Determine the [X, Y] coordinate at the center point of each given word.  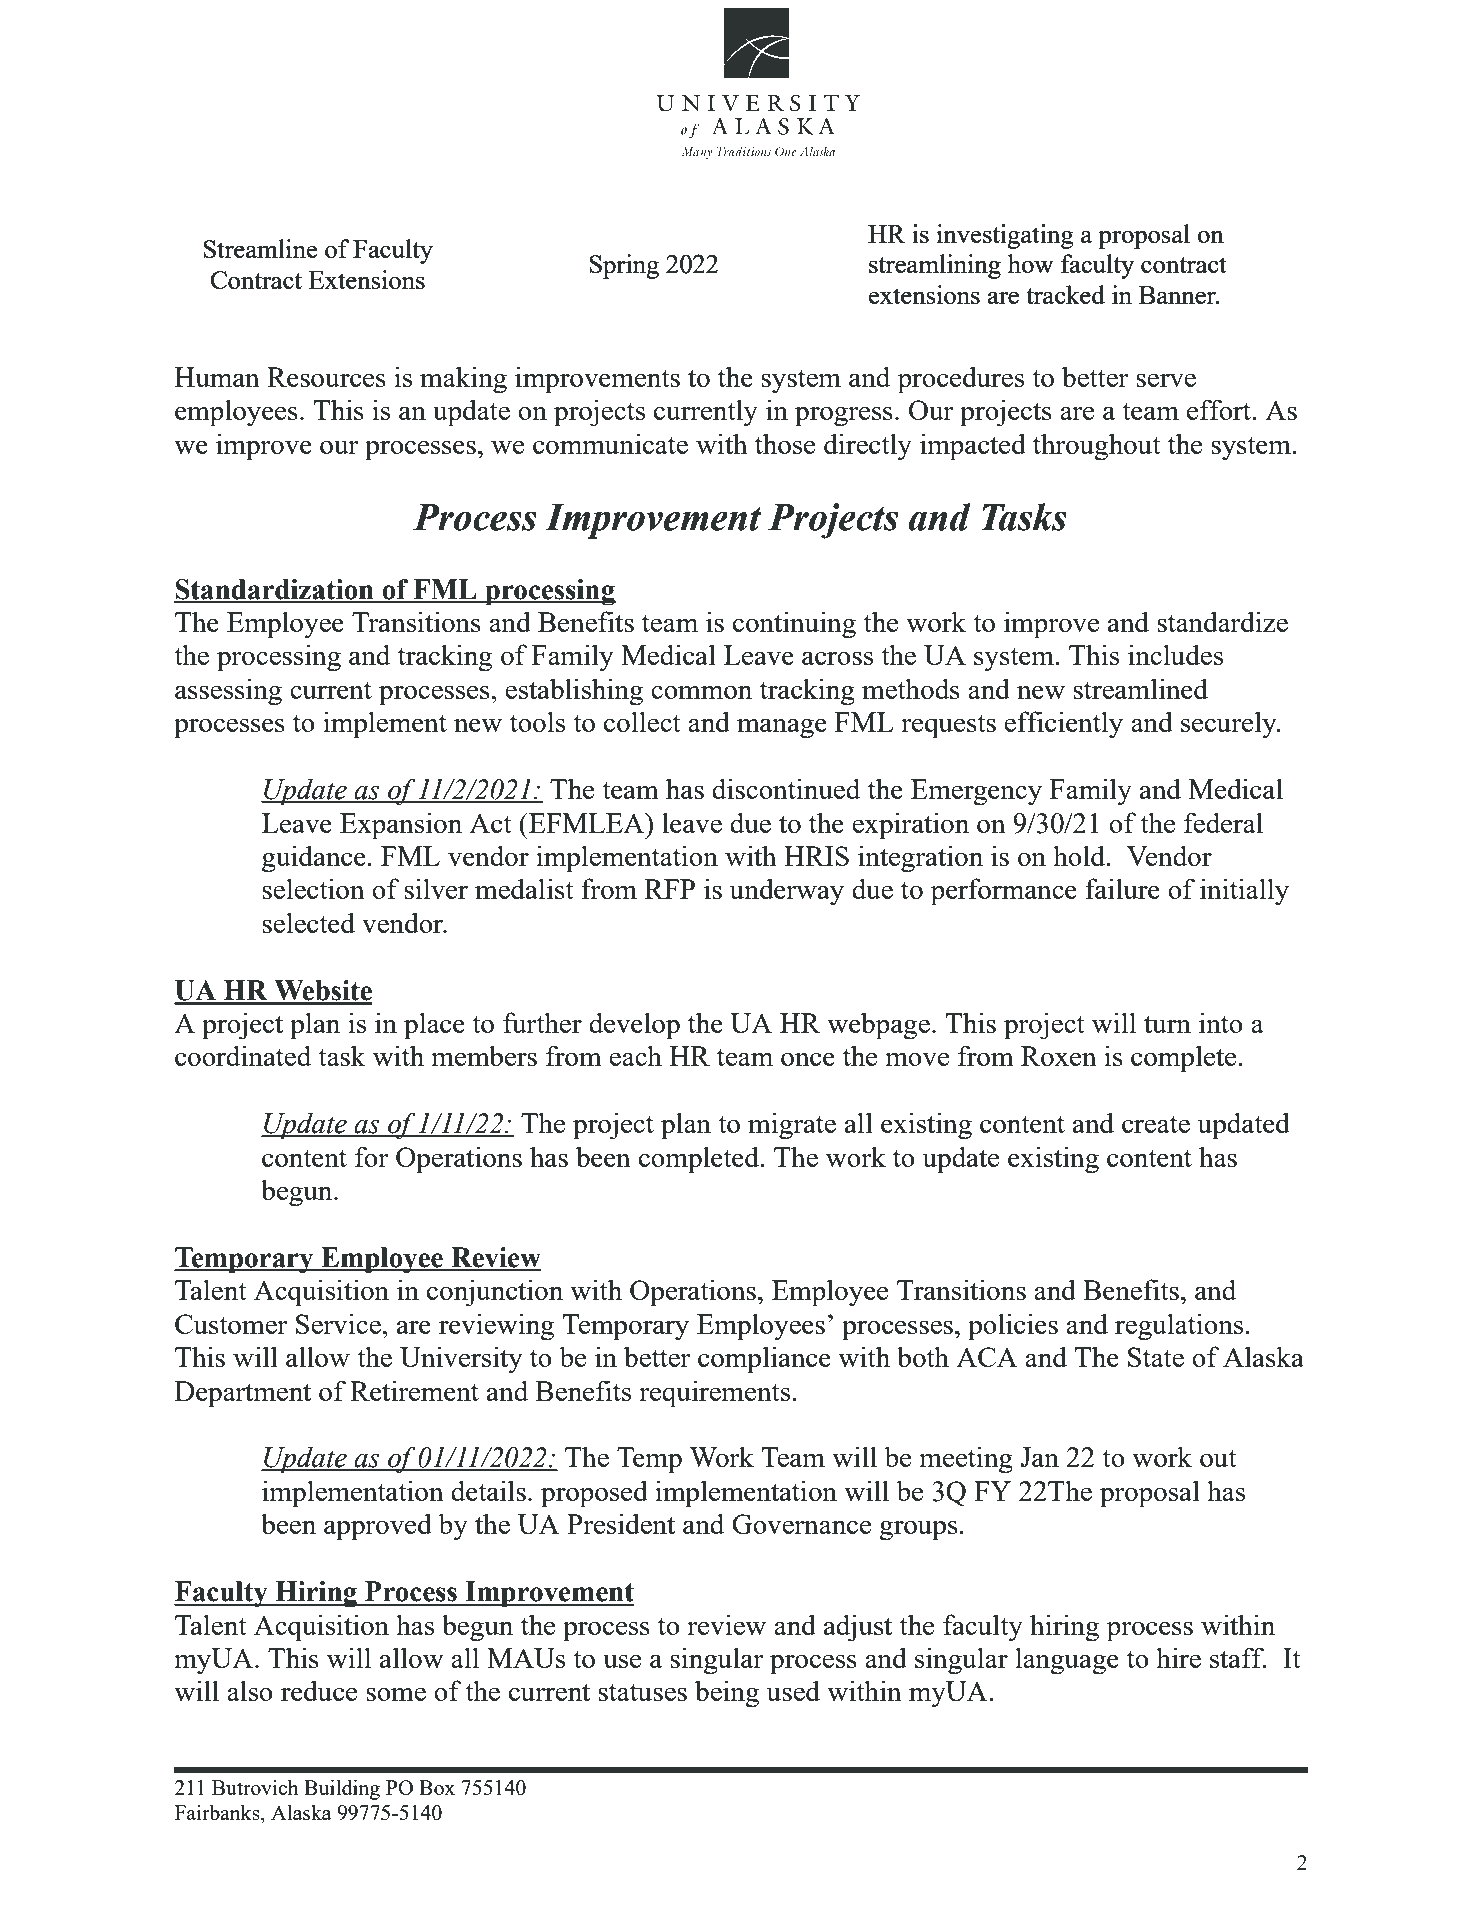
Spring [624, 266]
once [808, 1059]
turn [1167, 1024]
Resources [326, 377]
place [434, 1026]
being [727, 1694]
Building [342, 1789]
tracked [1065, 294]
